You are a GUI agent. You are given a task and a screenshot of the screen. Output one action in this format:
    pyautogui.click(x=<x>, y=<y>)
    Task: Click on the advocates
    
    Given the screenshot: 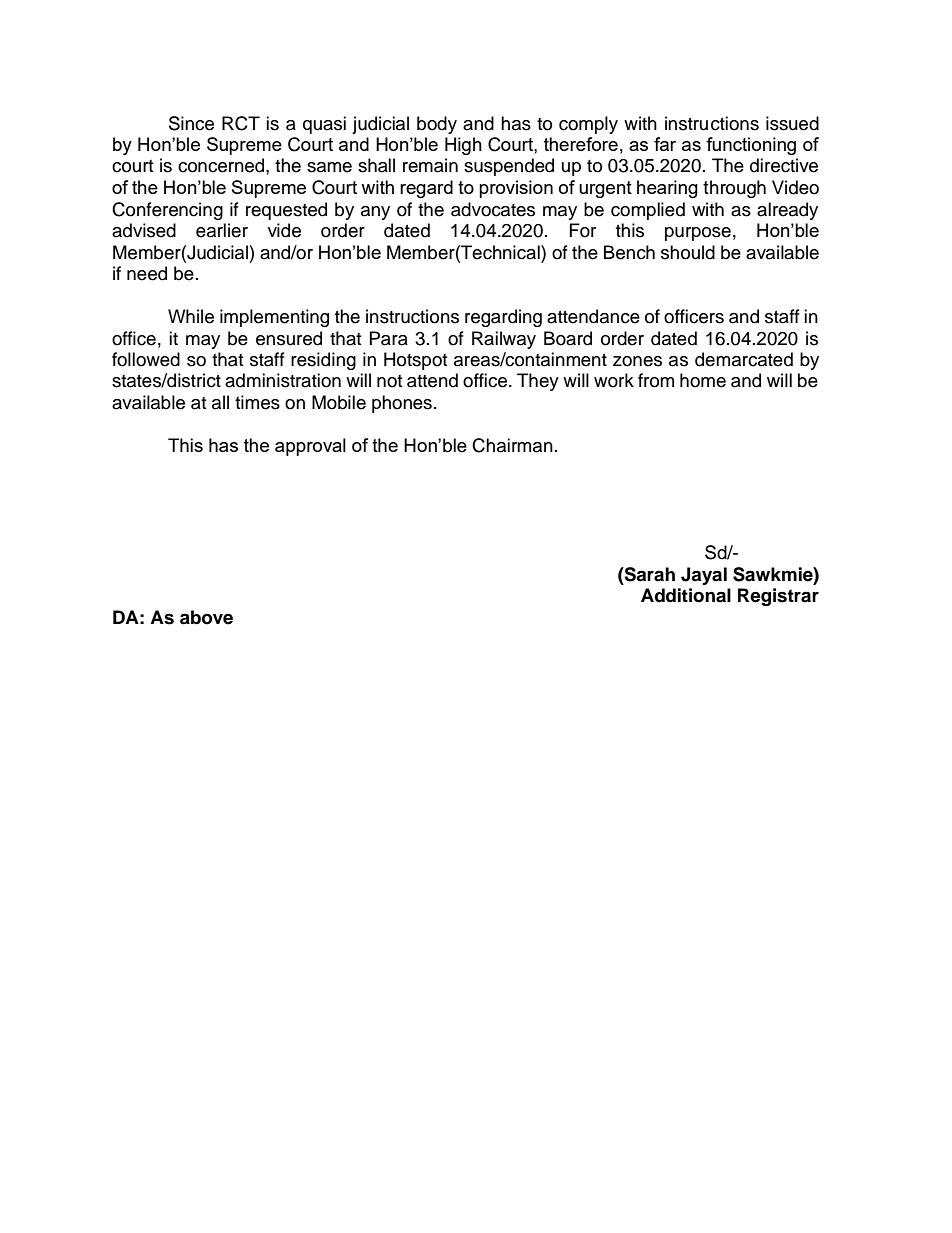 What is the action you would take?
    pyautogui.click(x=493, y=209)
